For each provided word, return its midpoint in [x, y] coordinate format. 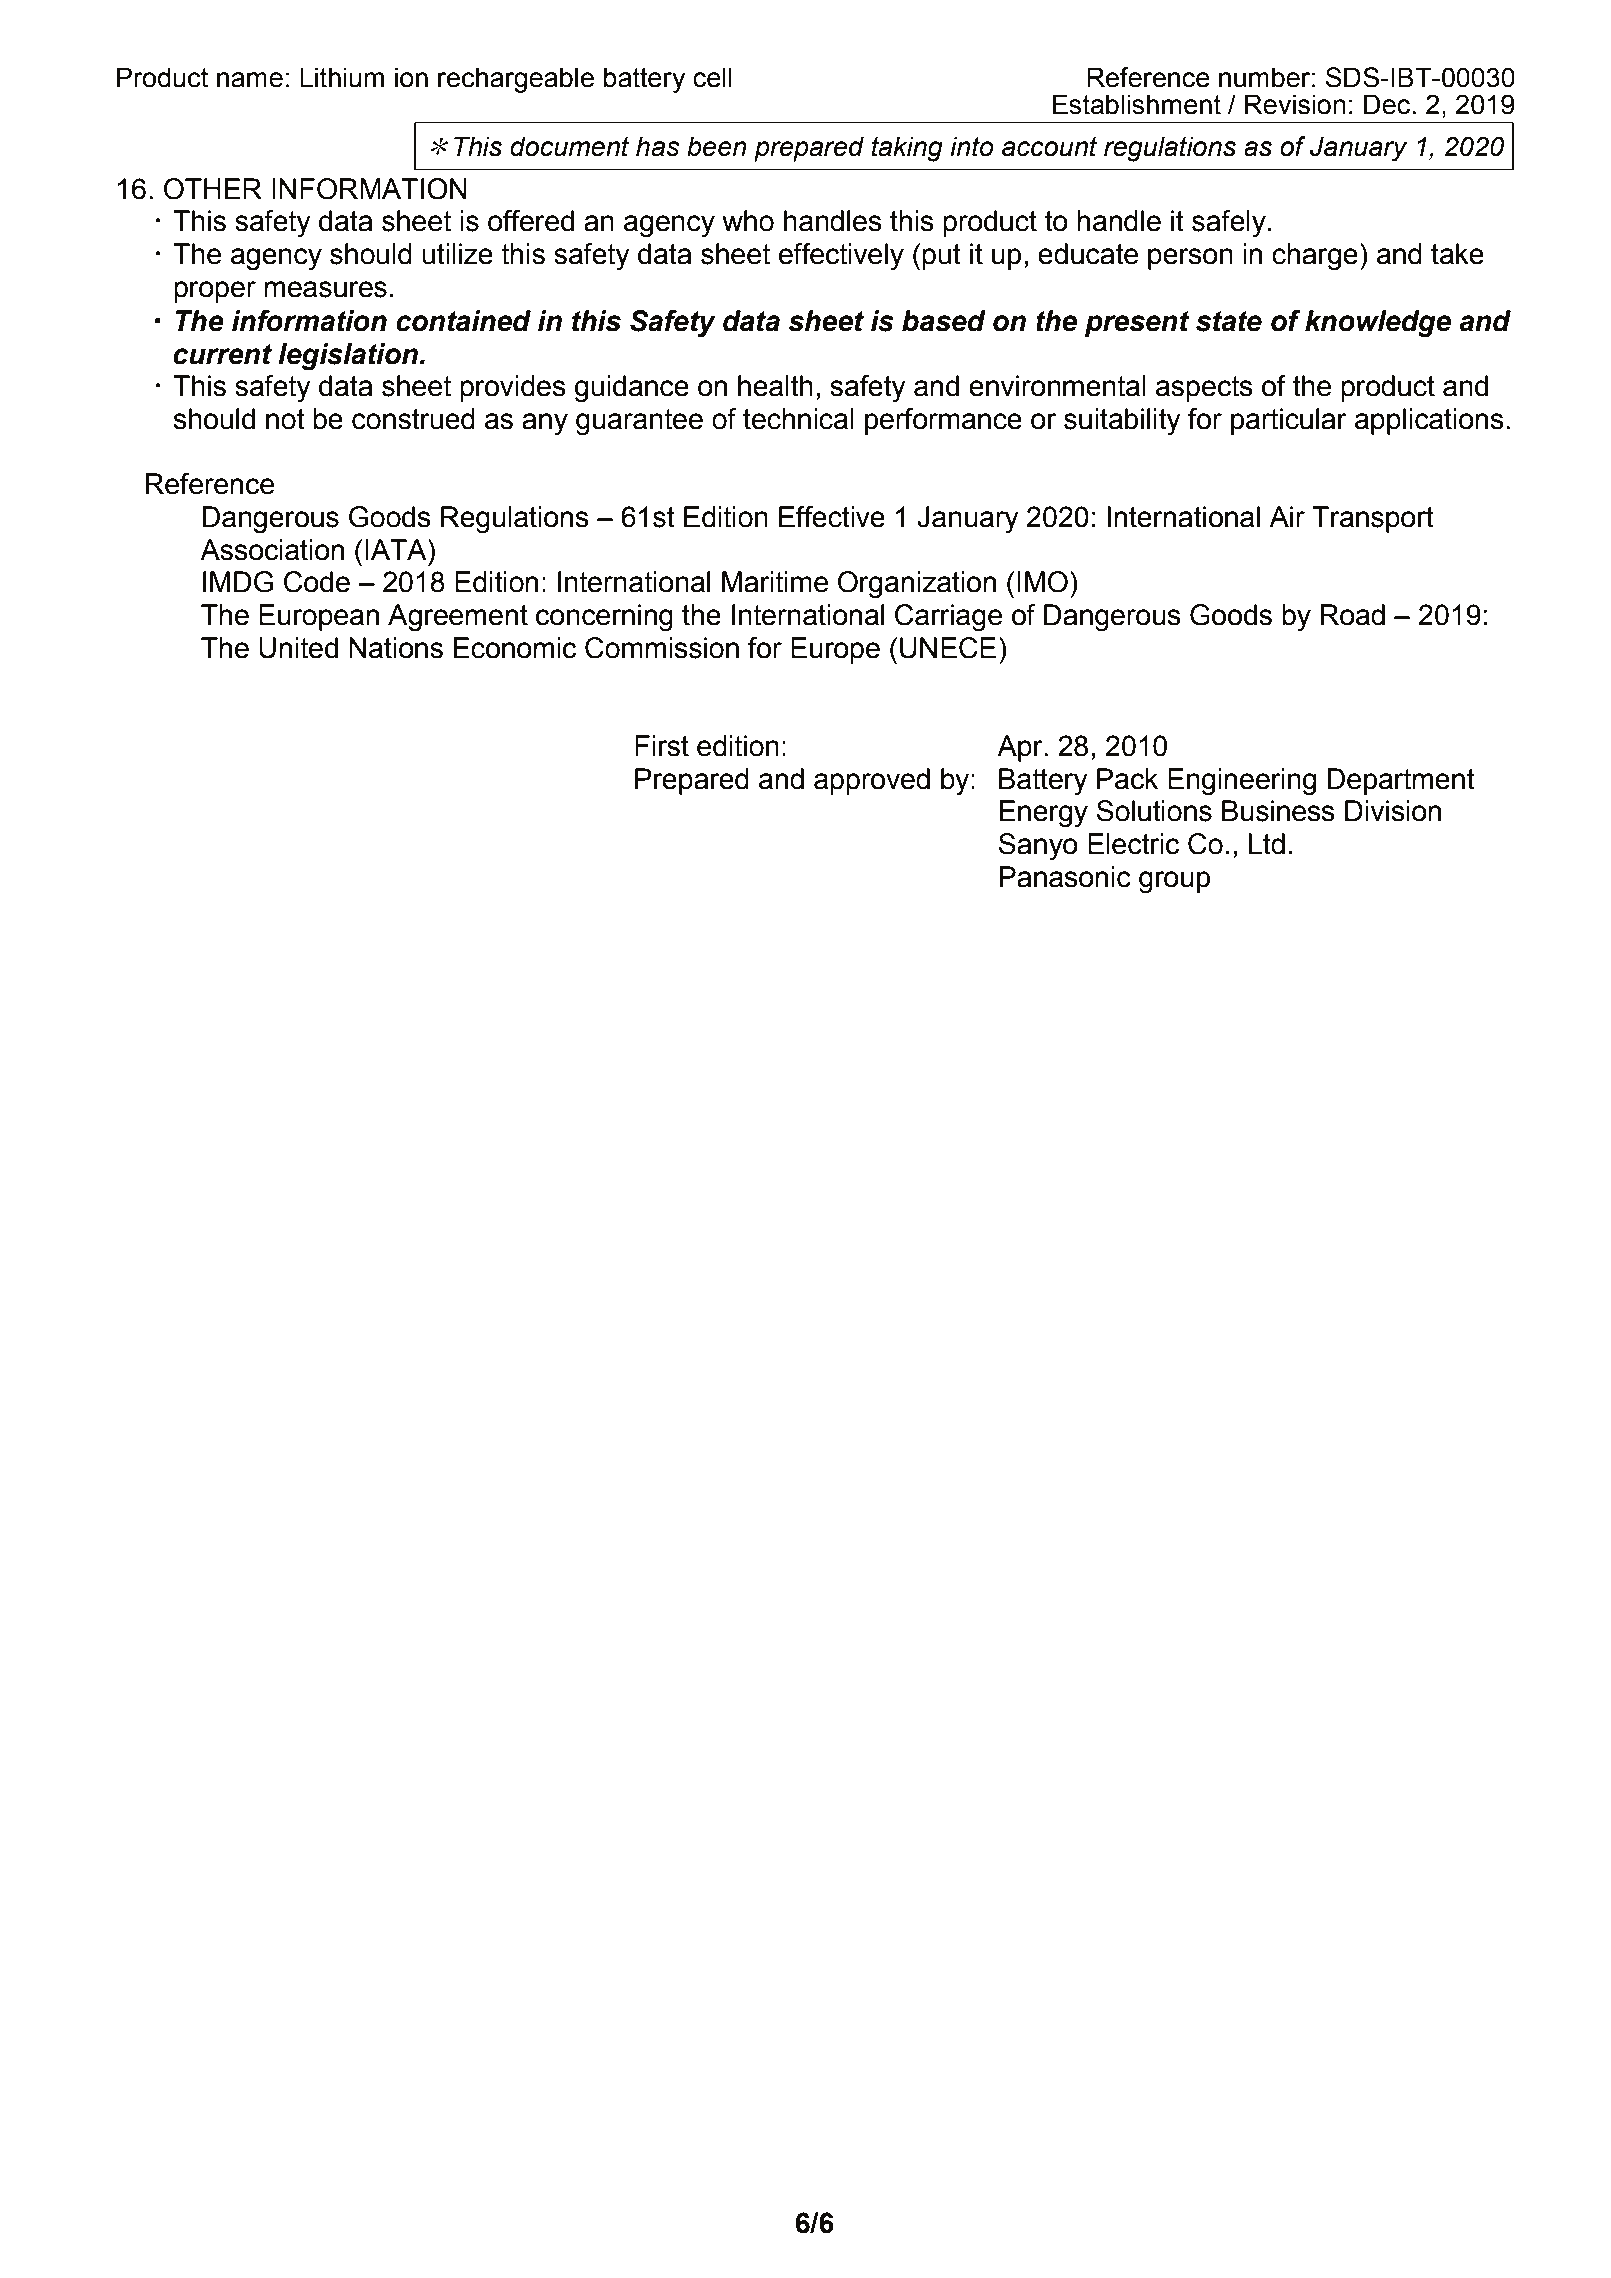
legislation [349, 357]
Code [317, 582]
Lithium [342, 77]
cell [712, 77]
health [775, 386]
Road [1352, 615]
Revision [1295, 104]
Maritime [775, 582]
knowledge [1378, 324]
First [662, 746]
